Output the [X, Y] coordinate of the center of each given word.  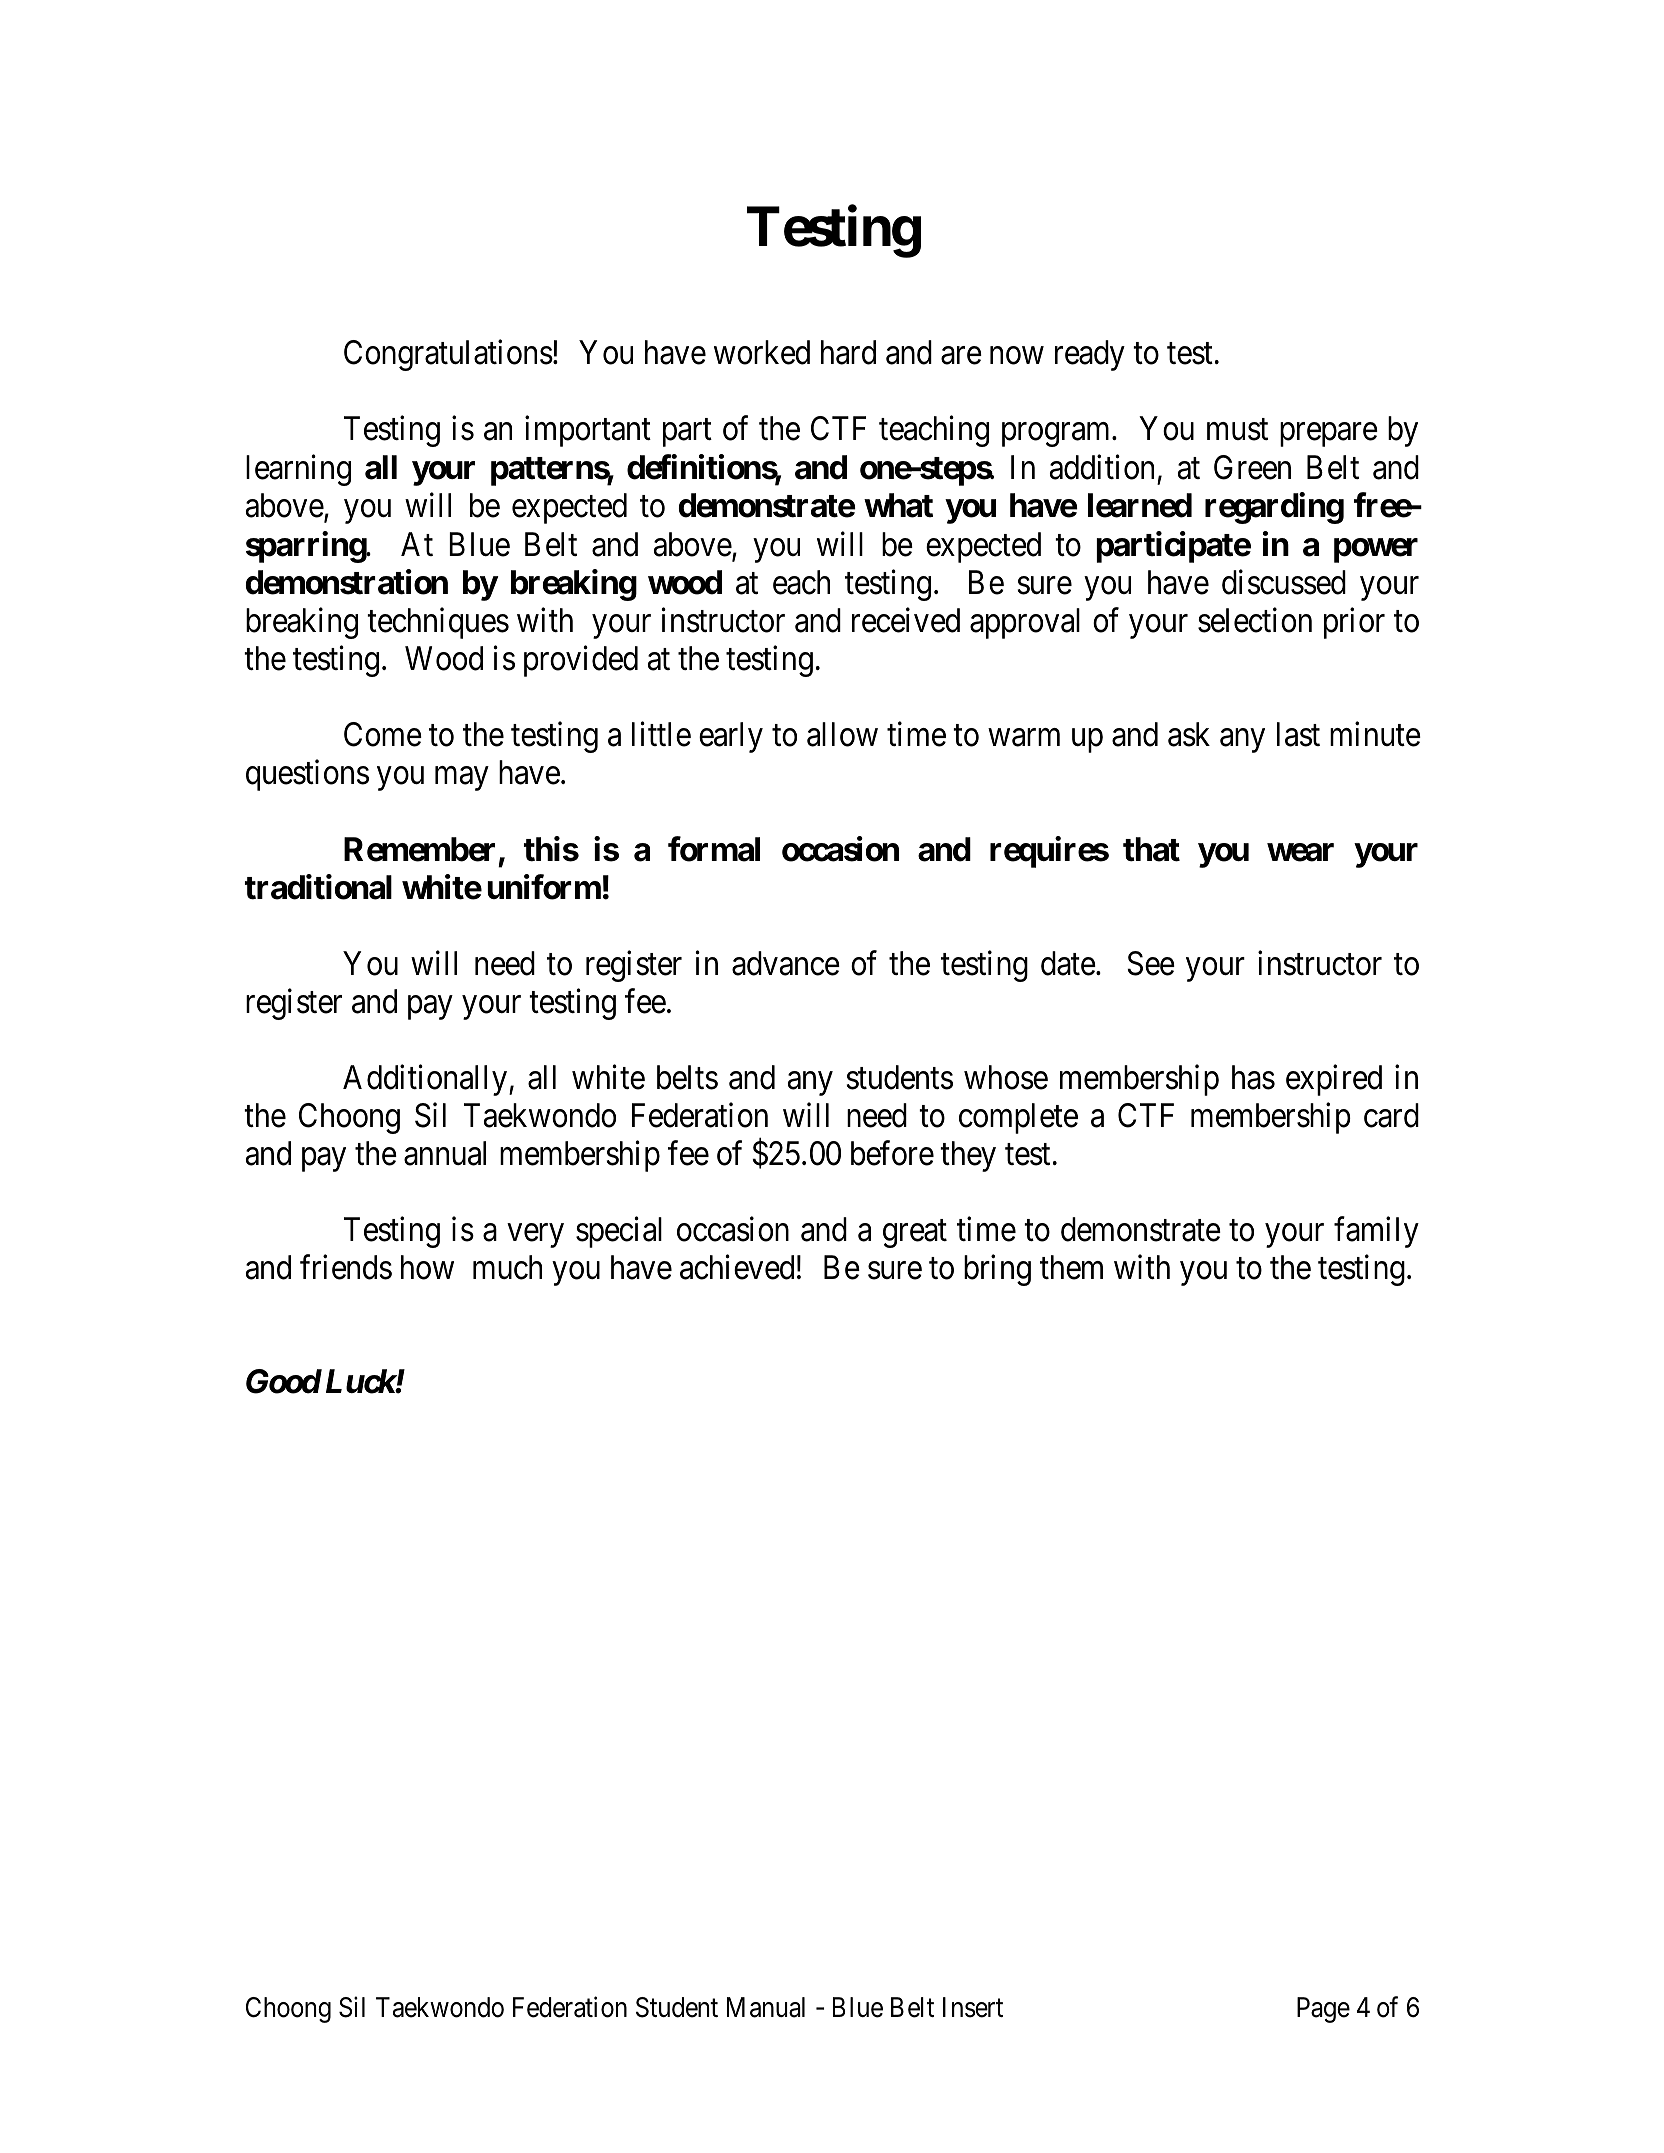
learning [298, 470]
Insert [973, 2007]
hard [848, 352]
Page [1323, 2010]
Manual [766, 2007]
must [1237, 430]
